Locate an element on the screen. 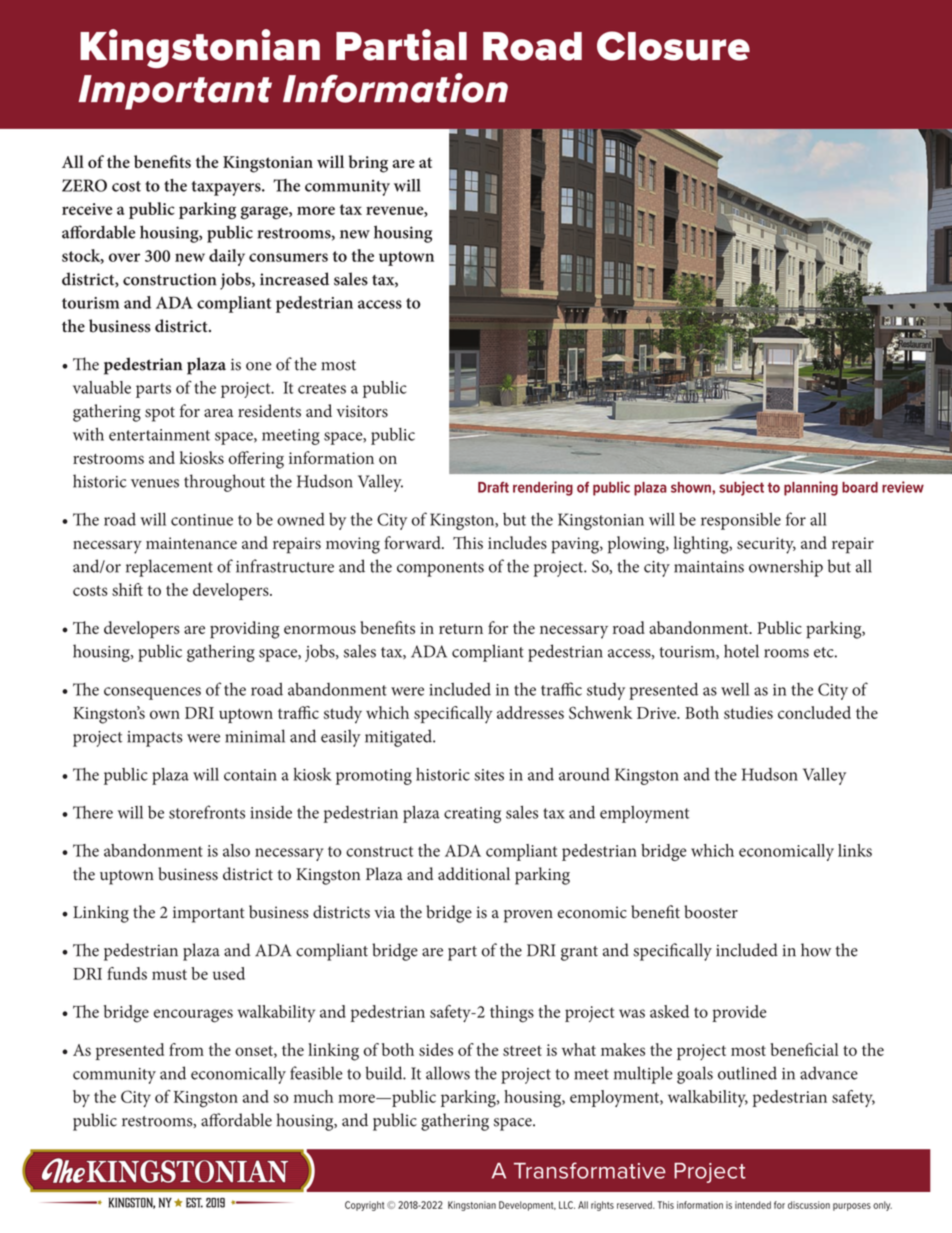 This screenshot has width=952, height=1233. visitors is located at coordinates (362, 411).
